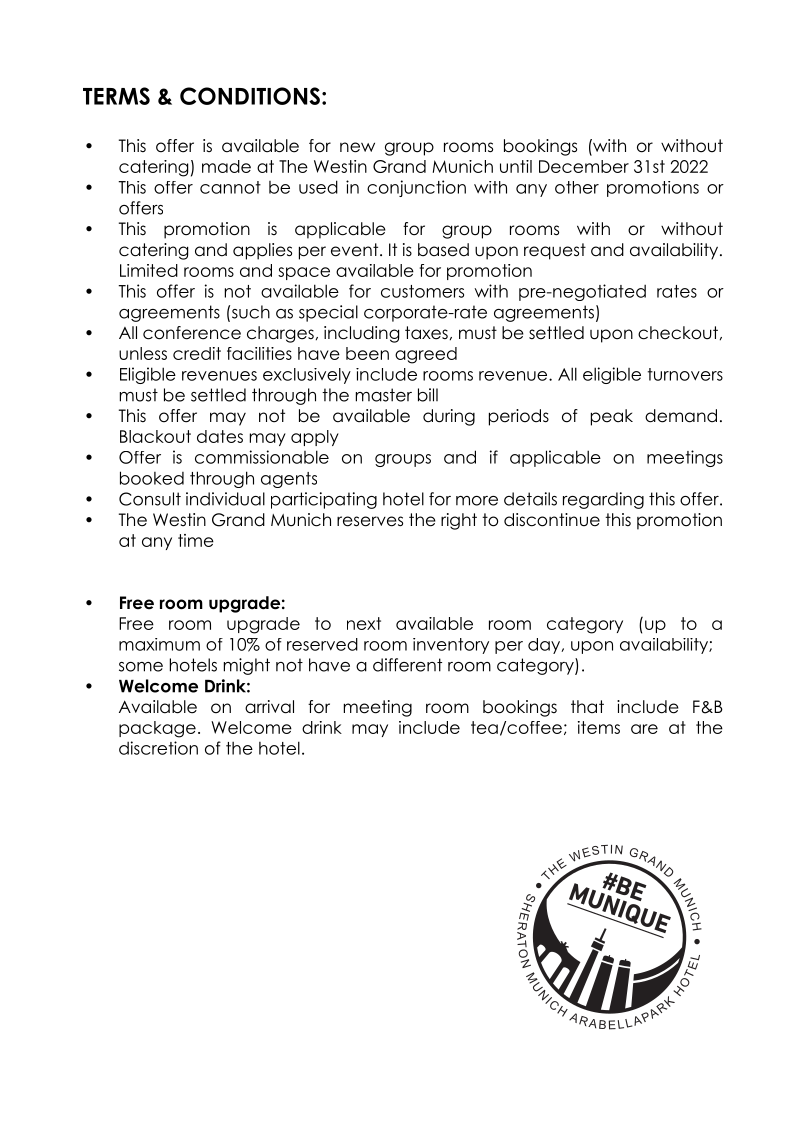 The image size is (807, 1145). Describe the element at coordinates (555, 251) in the page. I see `request` at that location.
